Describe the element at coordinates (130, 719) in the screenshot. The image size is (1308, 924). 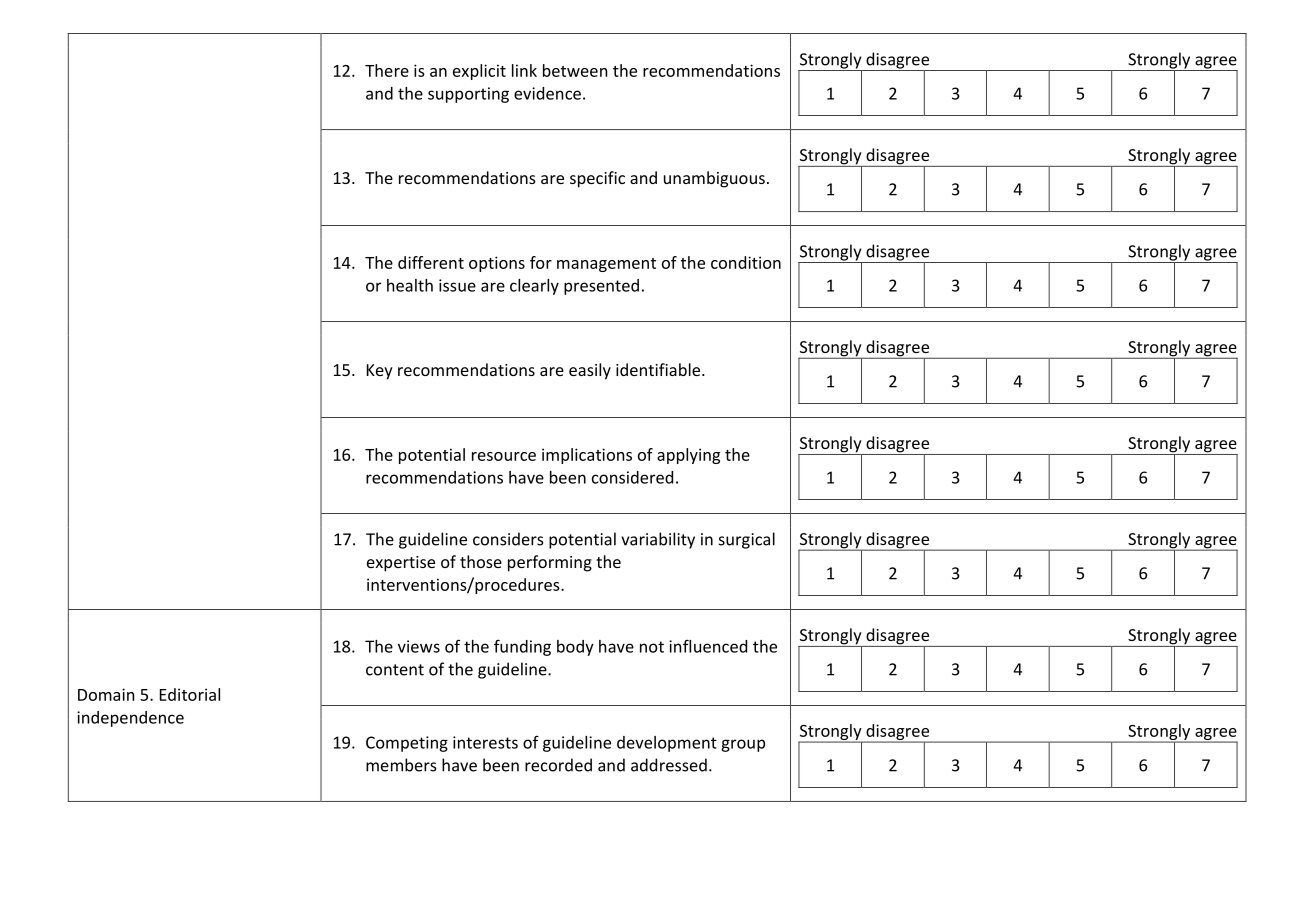
I see `independence` at that location.
